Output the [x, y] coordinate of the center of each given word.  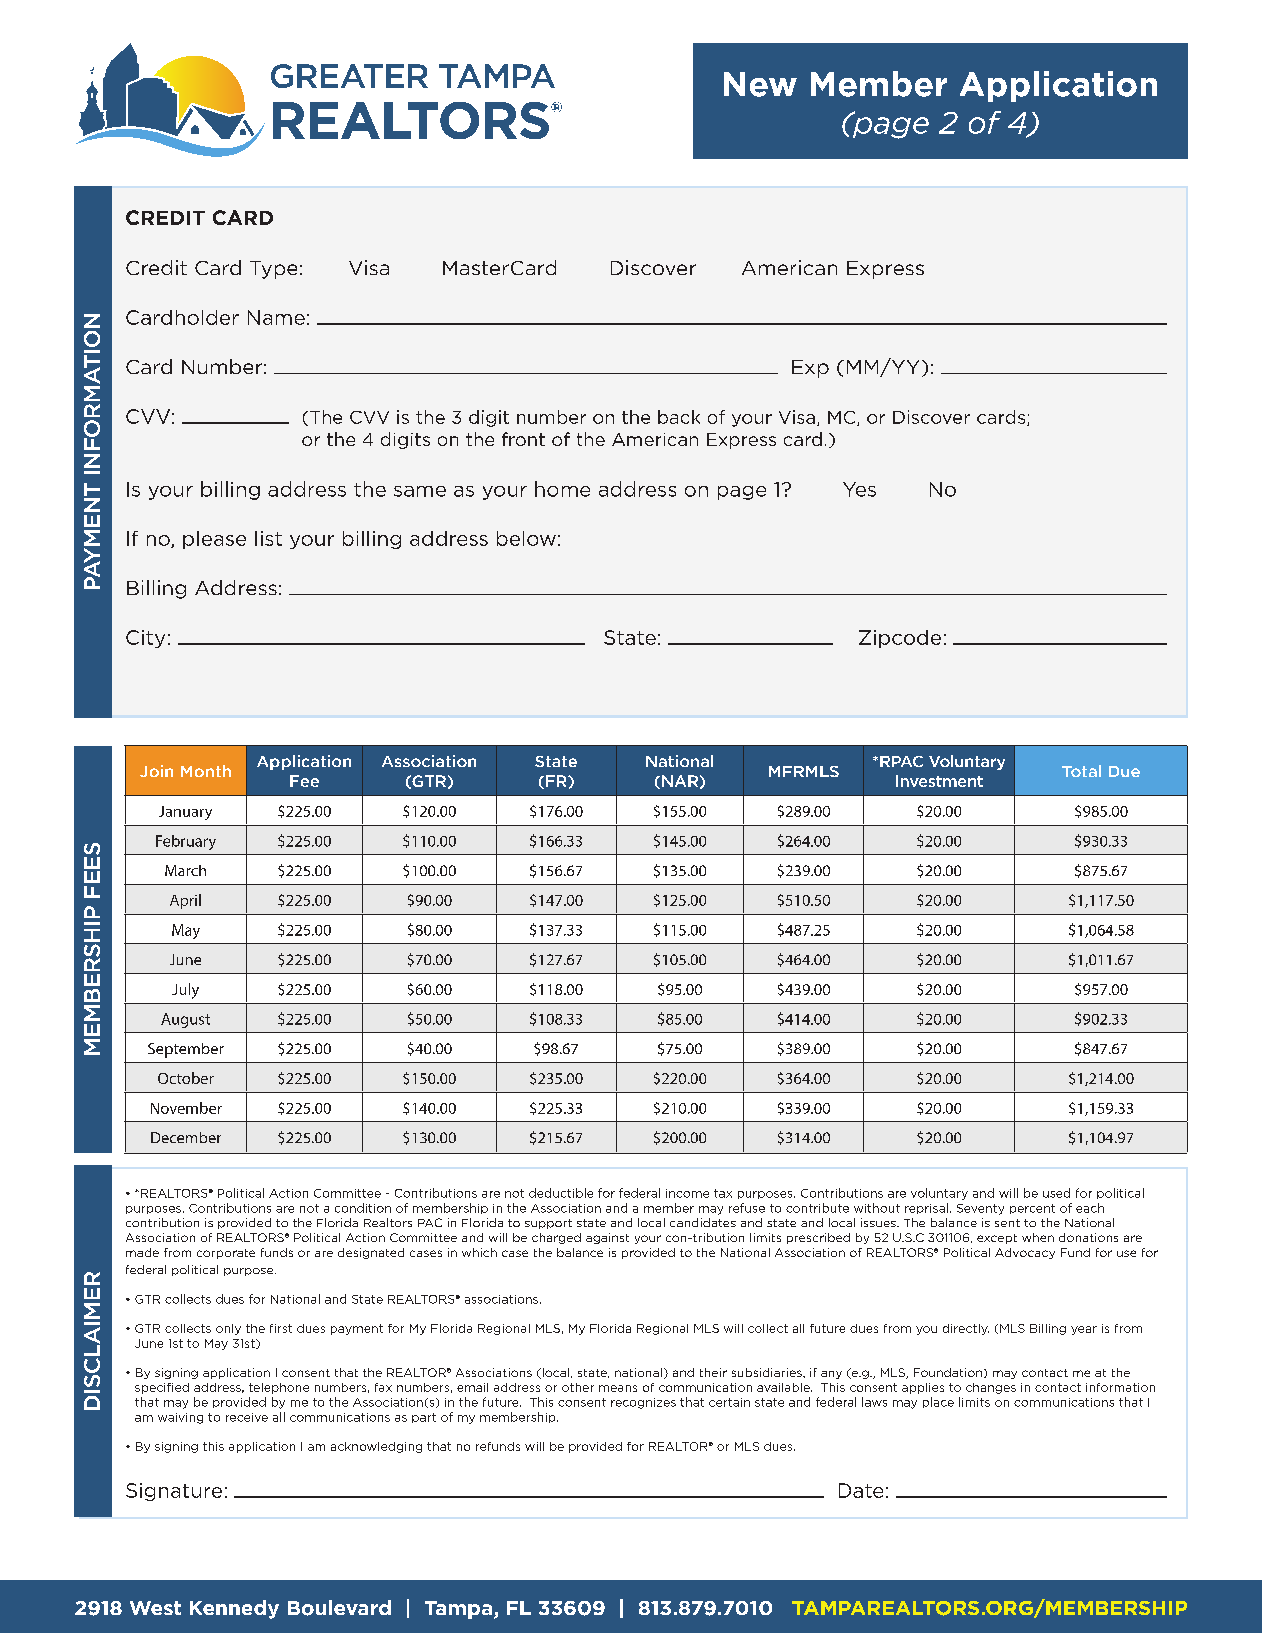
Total [1081, 771]
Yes [859, 489]
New [760, 84]
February [186, 842]
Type [273, 270]
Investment [939, 781]
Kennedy [234, 1609]
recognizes [643, 1403]
